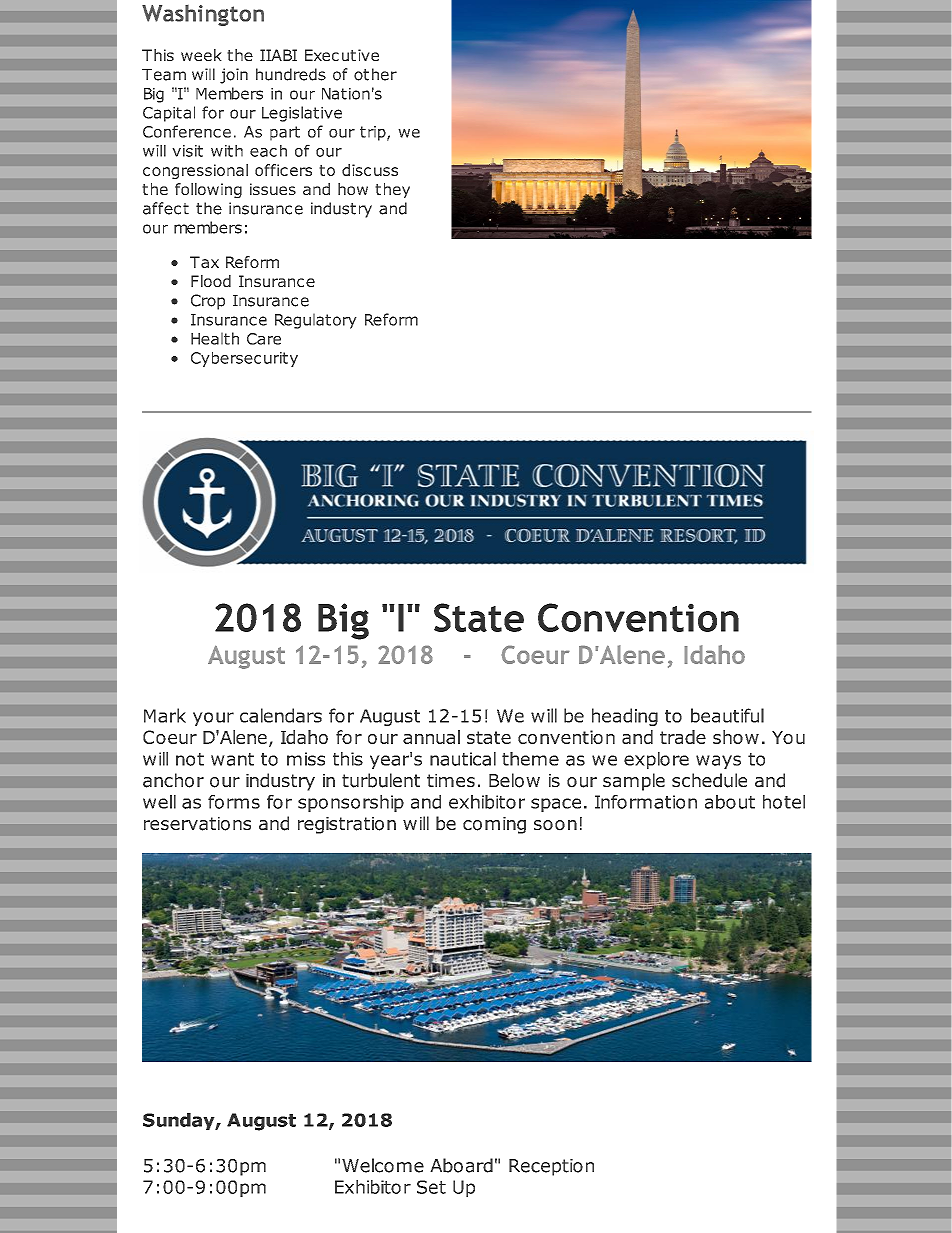  Describe the element at coordinates (234, 76) in the screenshot. I see `join` at that location.
